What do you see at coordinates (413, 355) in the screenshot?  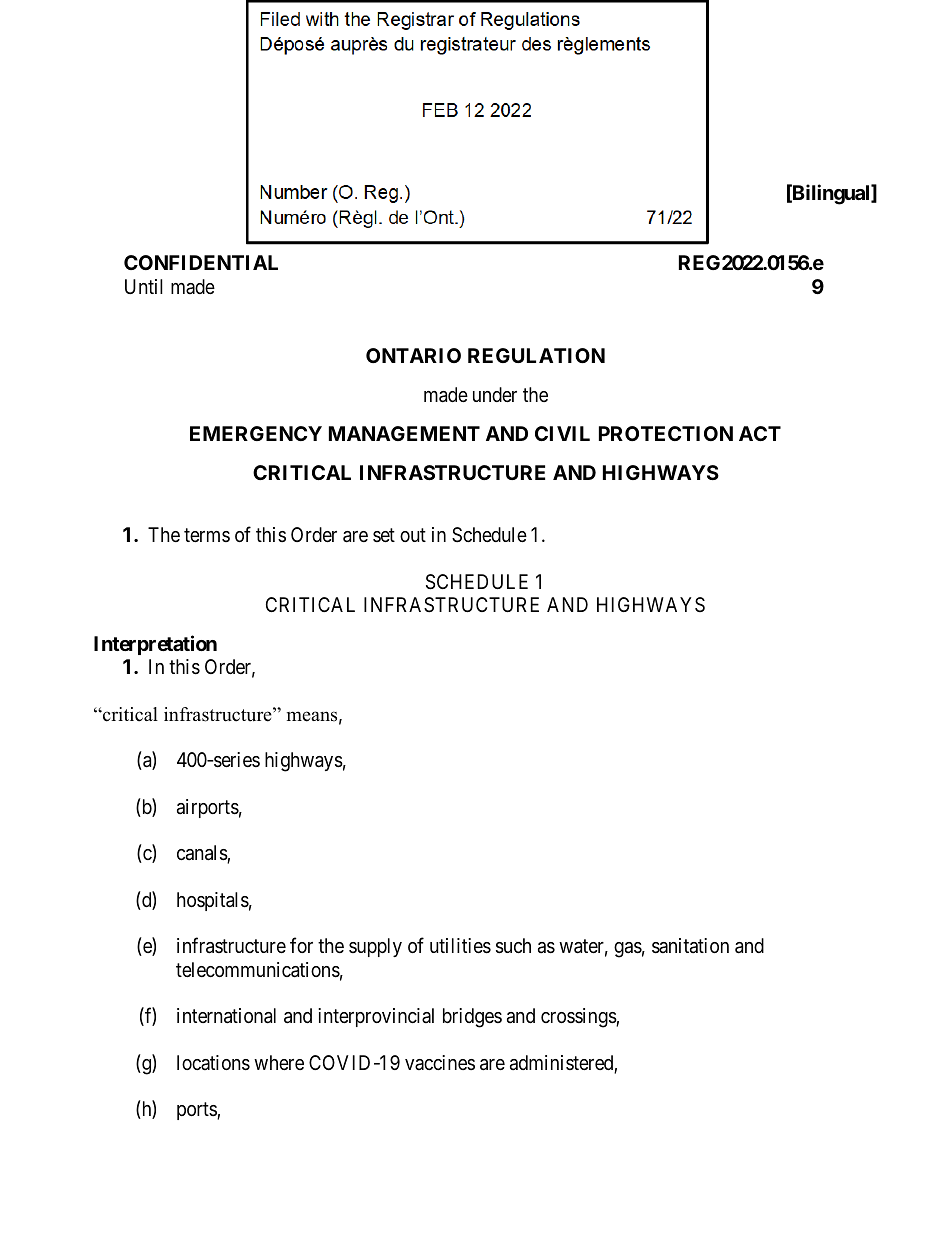 I see `ONTARIO` at bounding box center [413, 355].
